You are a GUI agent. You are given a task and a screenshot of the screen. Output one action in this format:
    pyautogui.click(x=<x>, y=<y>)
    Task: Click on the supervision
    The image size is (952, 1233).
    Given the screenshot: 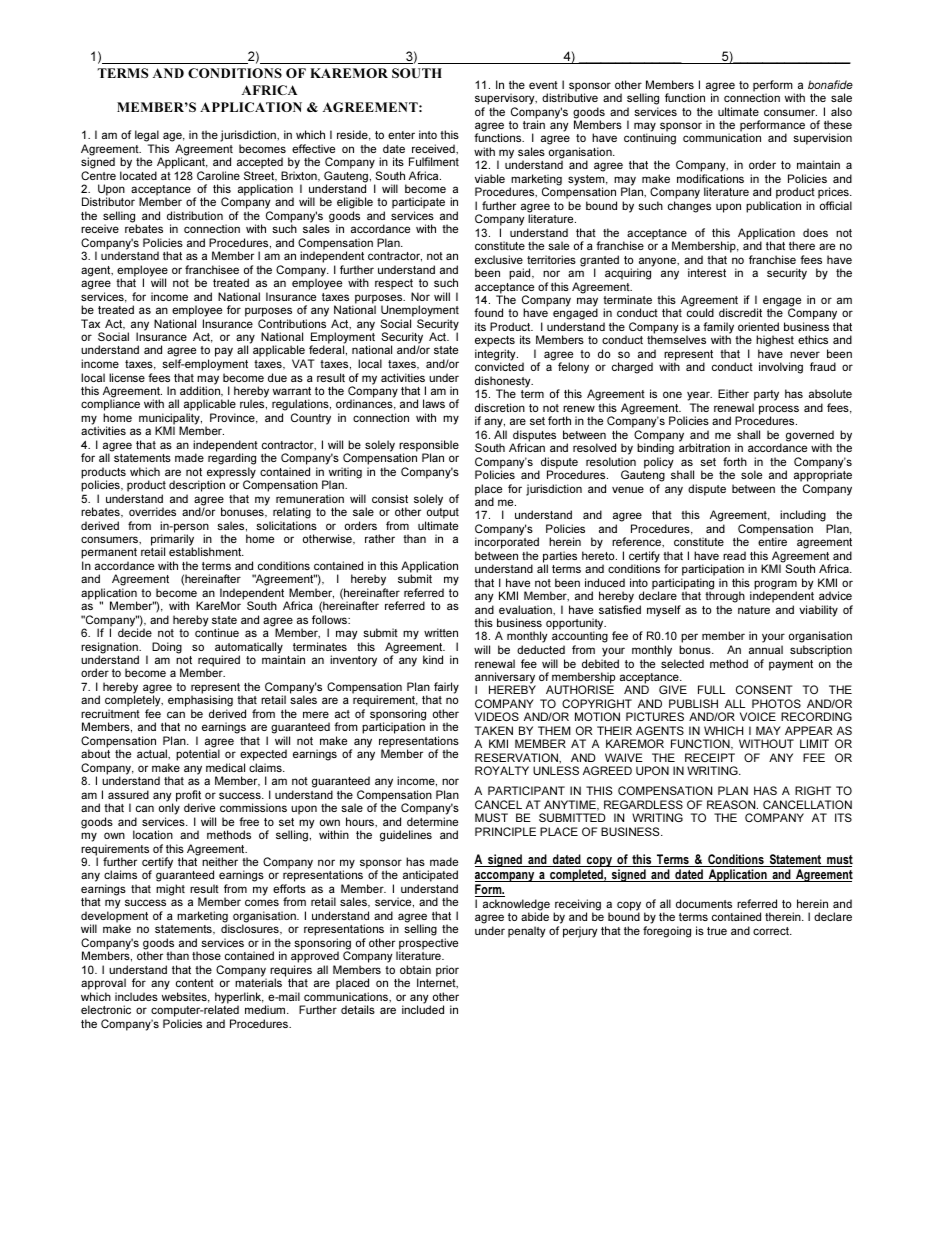 What is the action you would take?
    pyautogui.click(x=822, y=139)
